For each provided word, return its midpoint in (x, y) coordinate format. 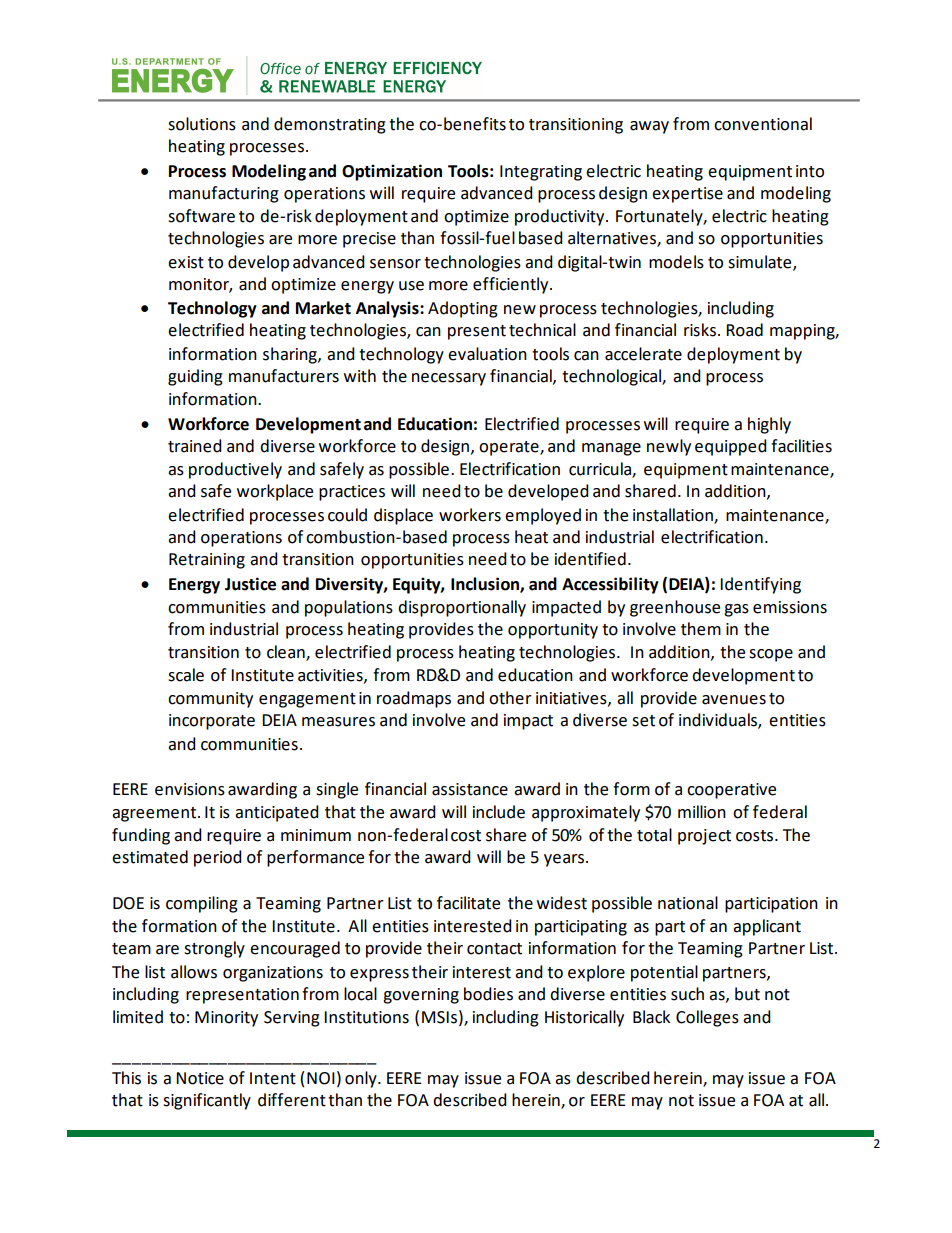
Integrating (541, 173)
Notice (200, 1078)
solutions (202, 124)
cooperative (731, 791)
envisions (190, 789)
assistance (470, 789)
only (362, 1079)
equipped (731, 447)
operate (510, 448)
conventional (763, 124)
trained (195, 446)
